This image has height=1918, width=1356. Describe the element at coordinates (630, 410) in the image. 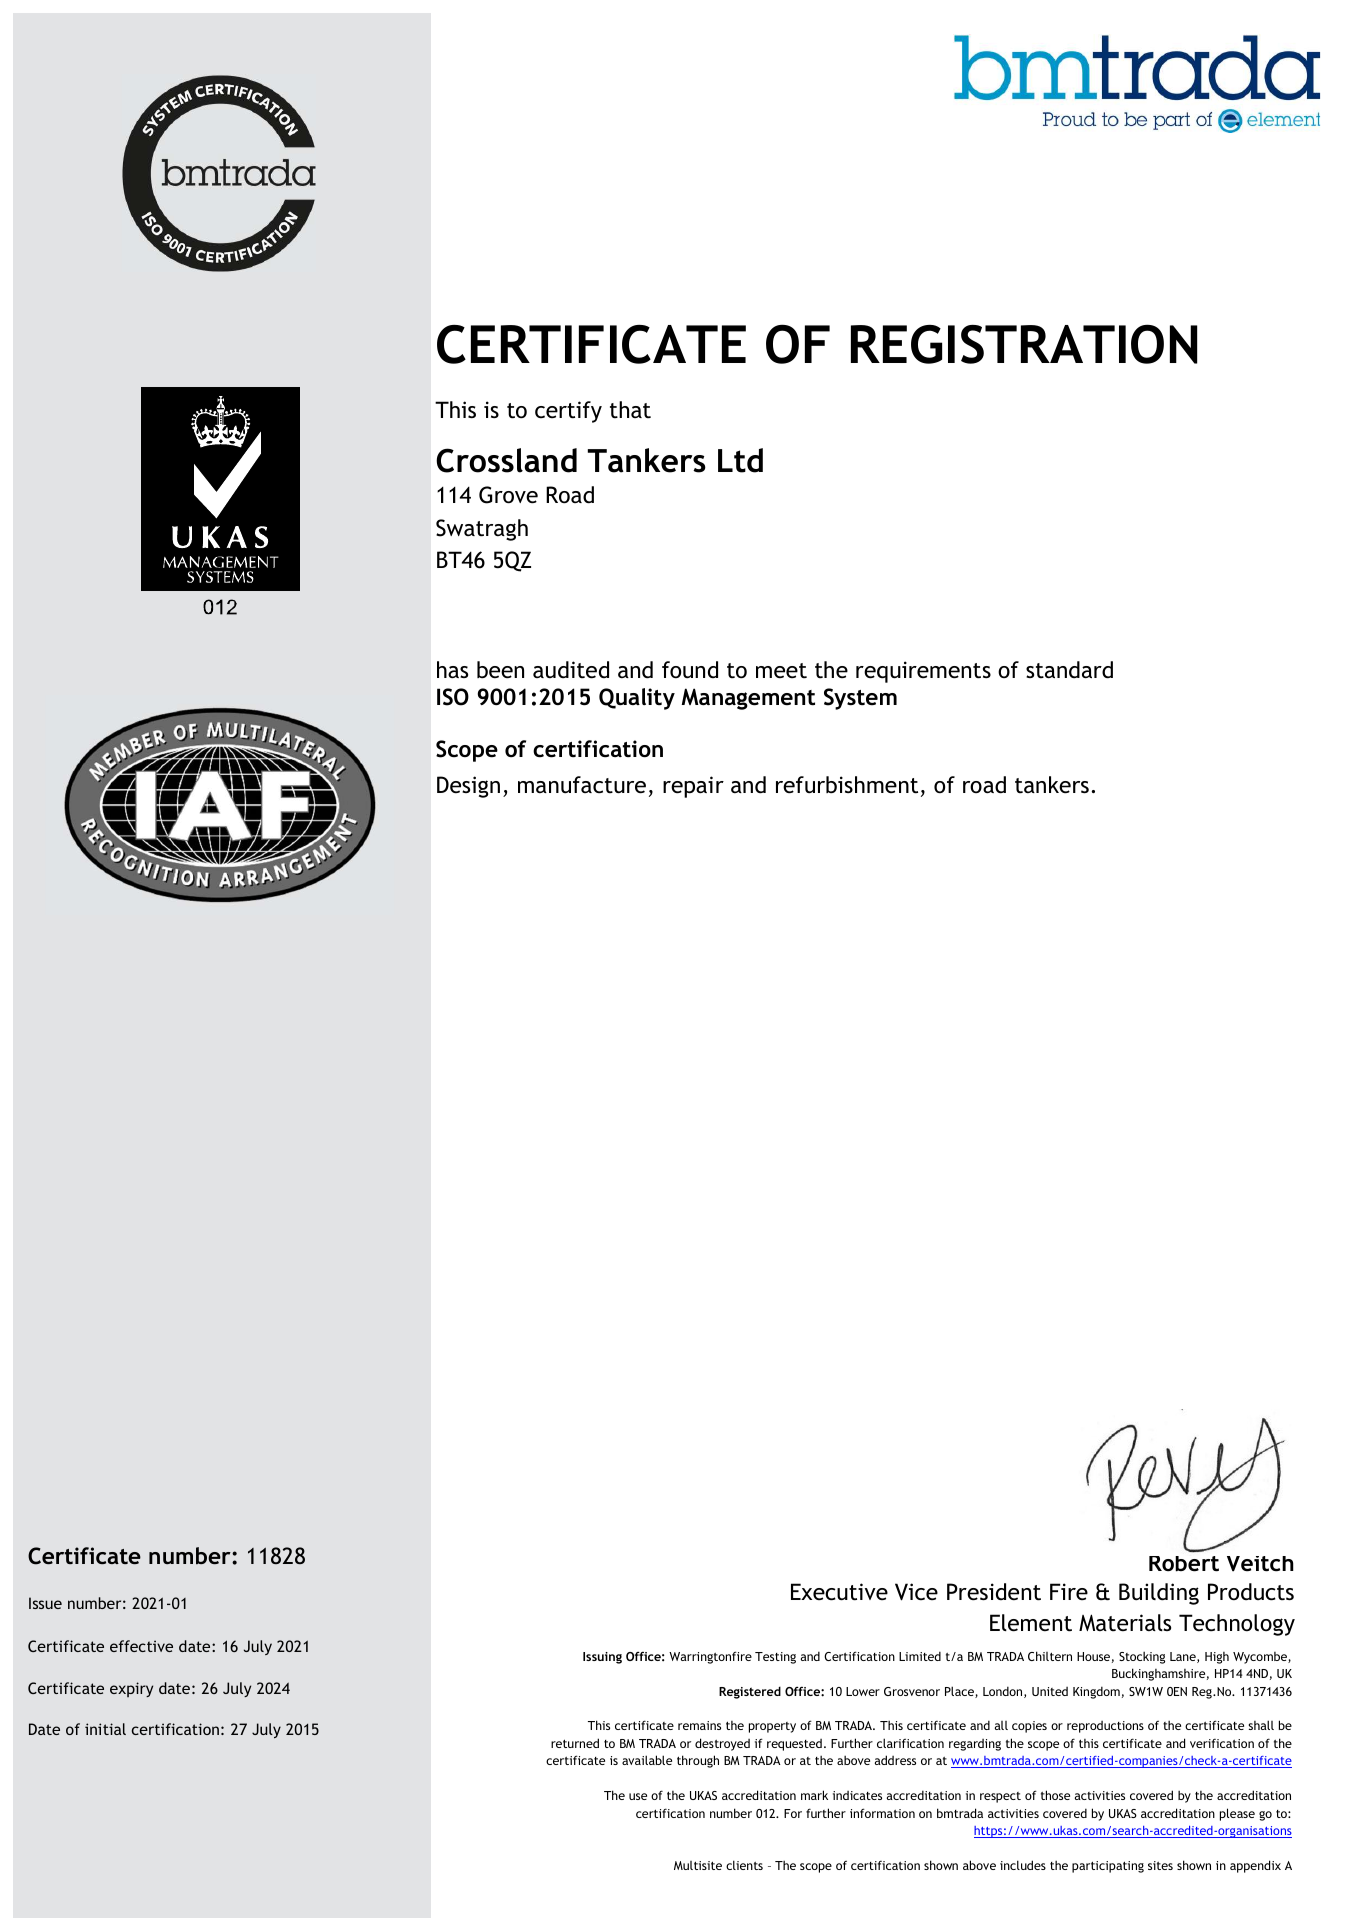

I see `that` at that location.
